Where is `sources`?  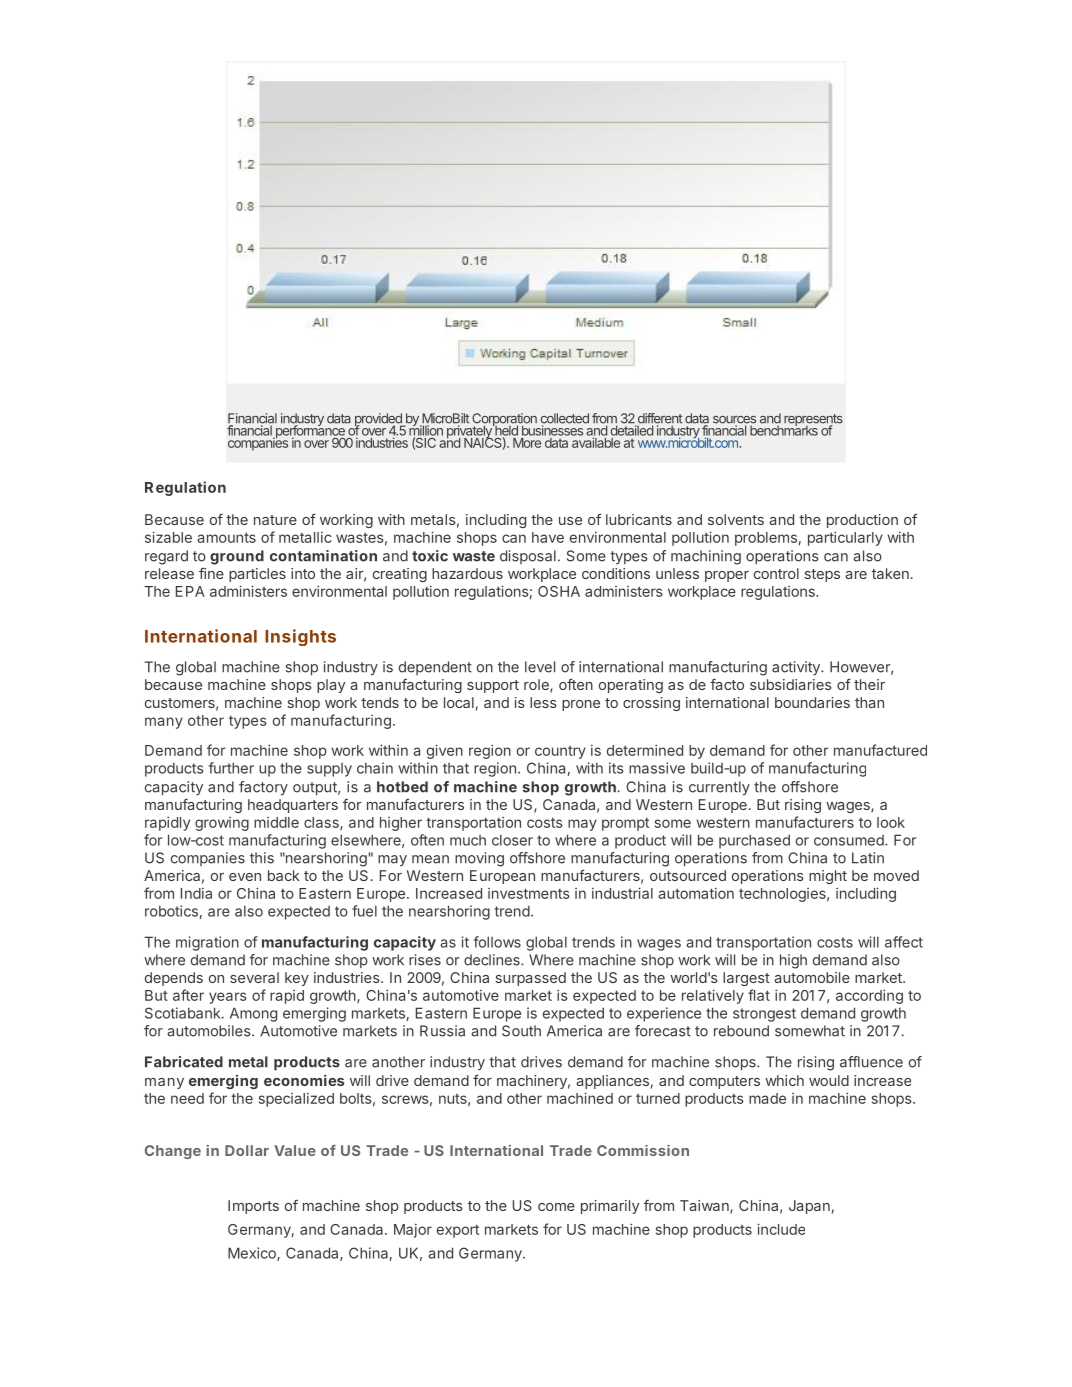 sources is located at coordinates (734, 421).
